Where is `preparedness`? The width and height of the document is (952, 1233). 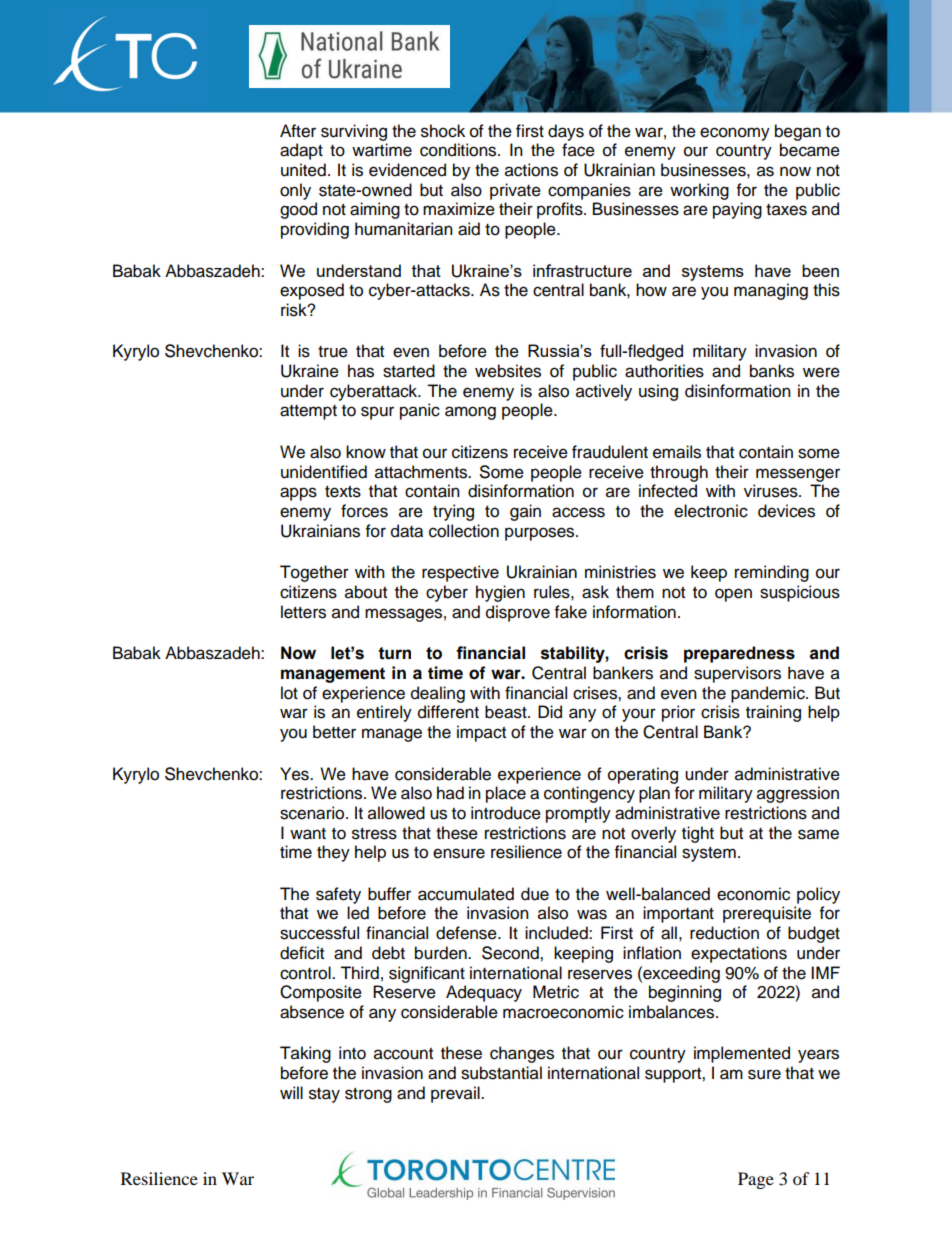 preparedness is located at coordinates (739, 654).
